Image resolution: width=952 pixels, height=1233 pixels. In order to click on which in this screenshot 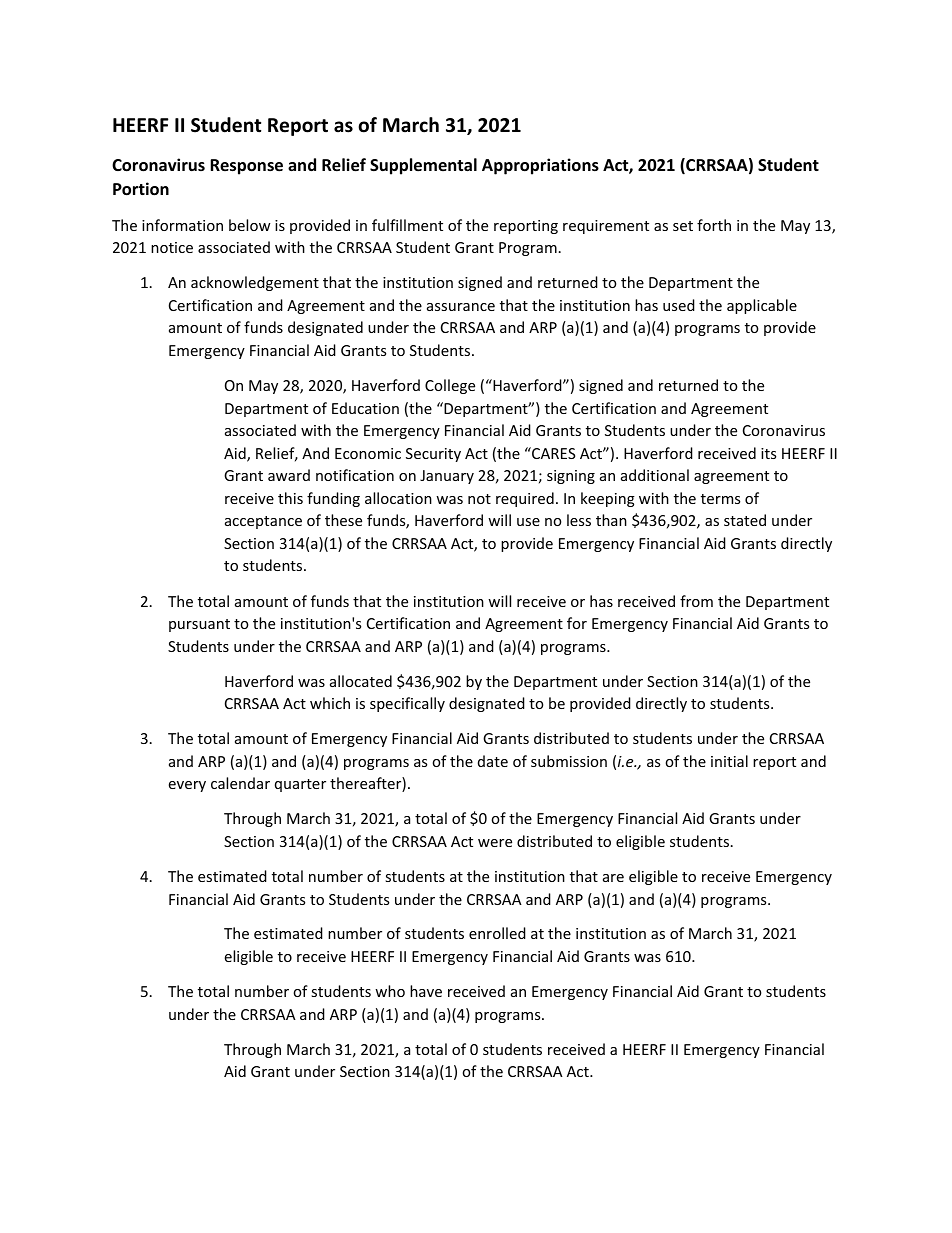, I will do `click(330, 703)`.
